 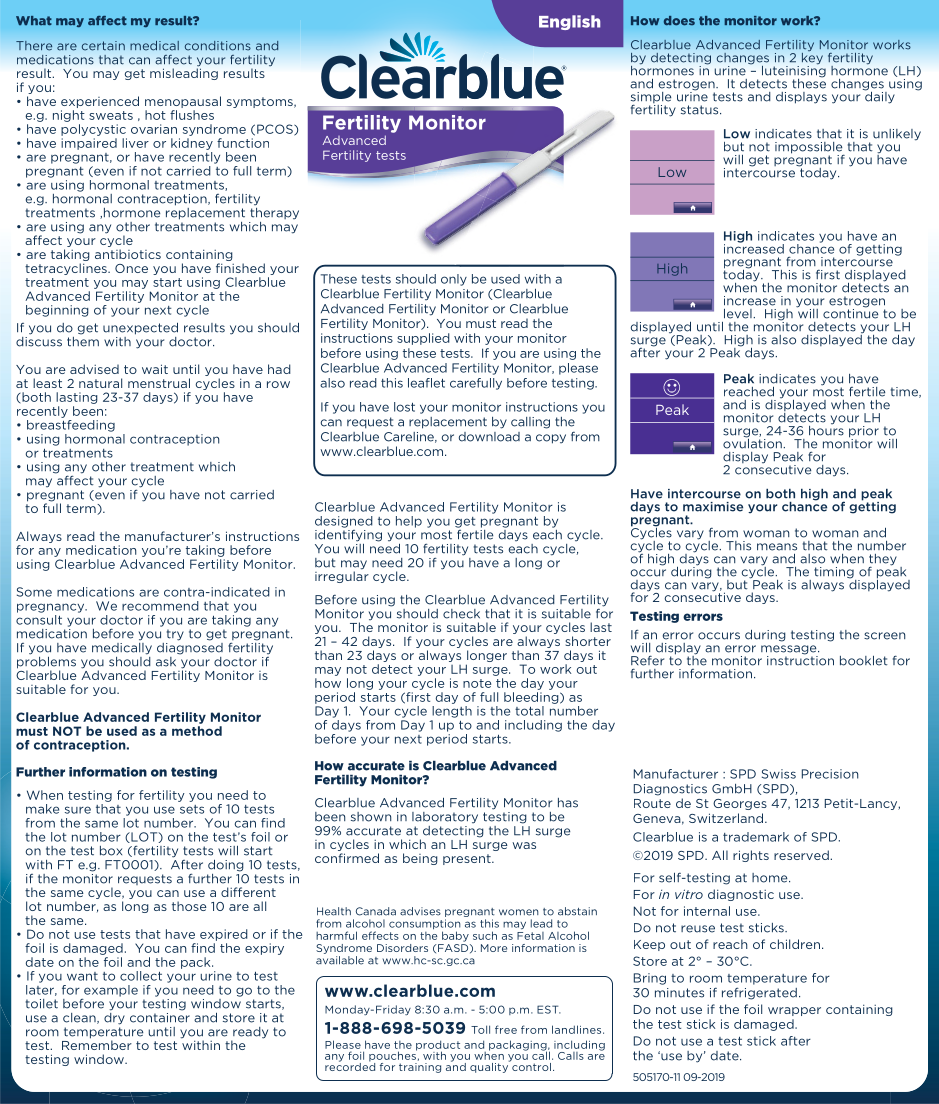 I want to click on laboratory, so click(x=445, y=818).
